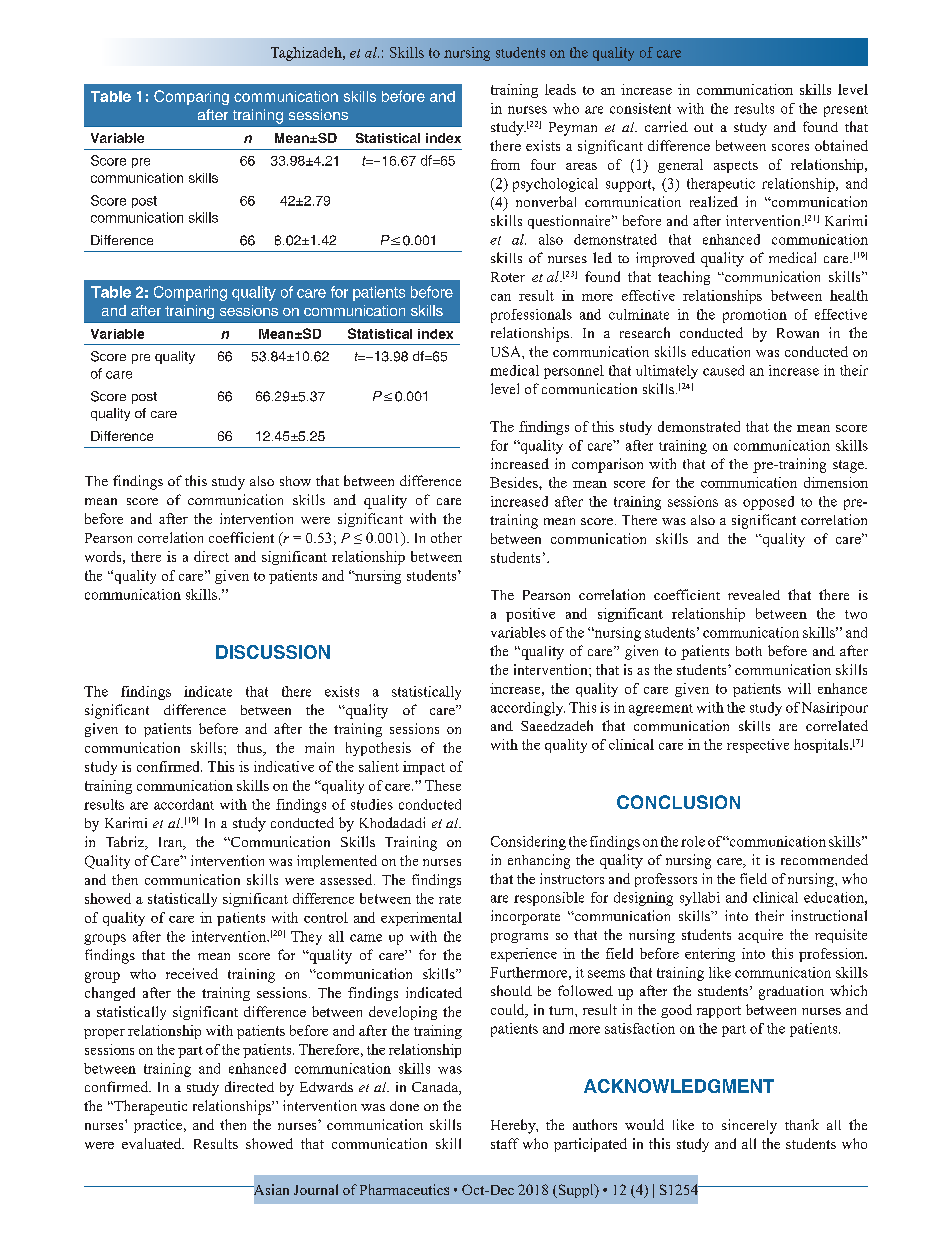  Describe the element at coordinates (543, 164) in the image. I see `four` at that location.
